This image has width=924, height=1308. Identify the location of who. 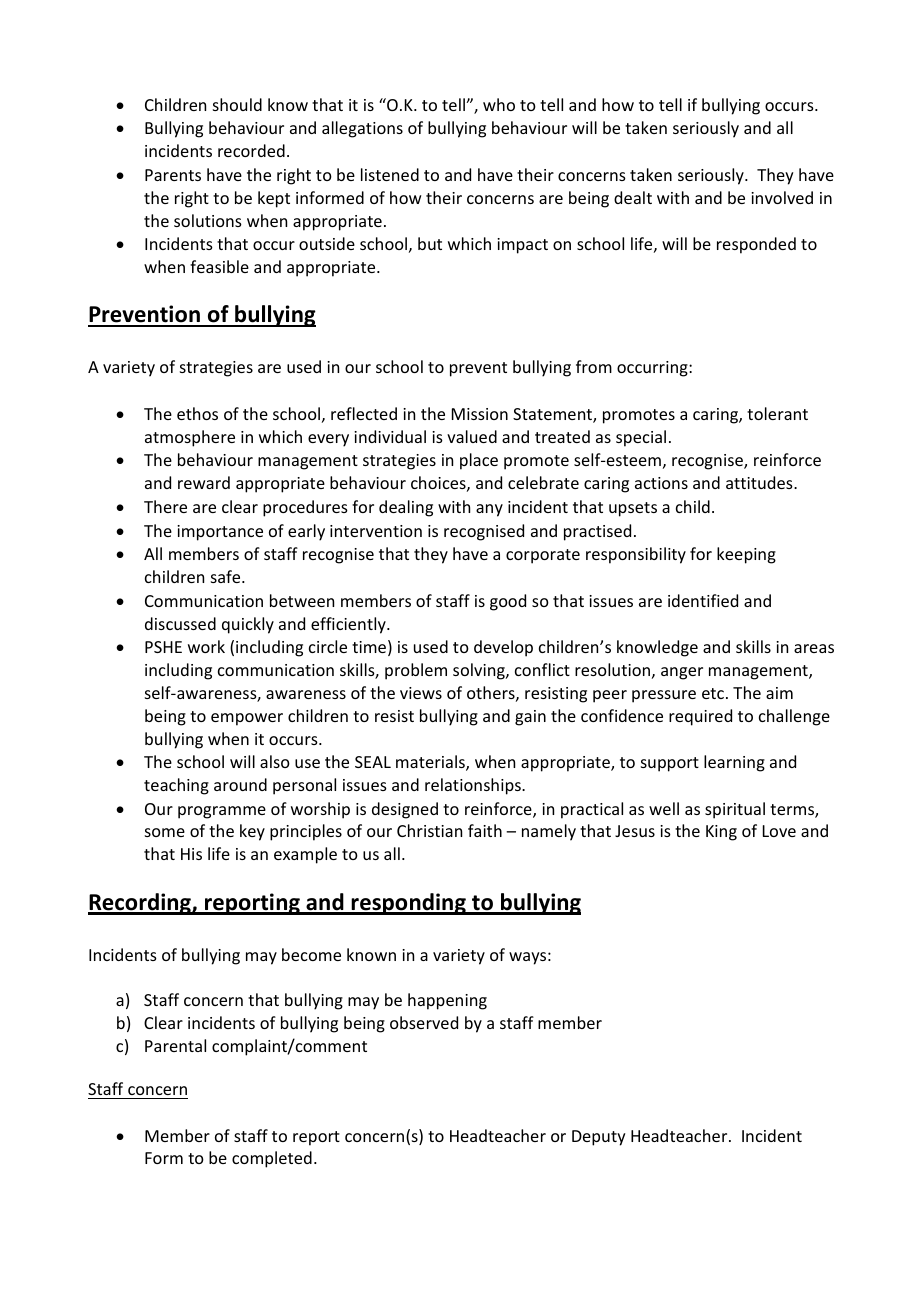
(499, 104).
